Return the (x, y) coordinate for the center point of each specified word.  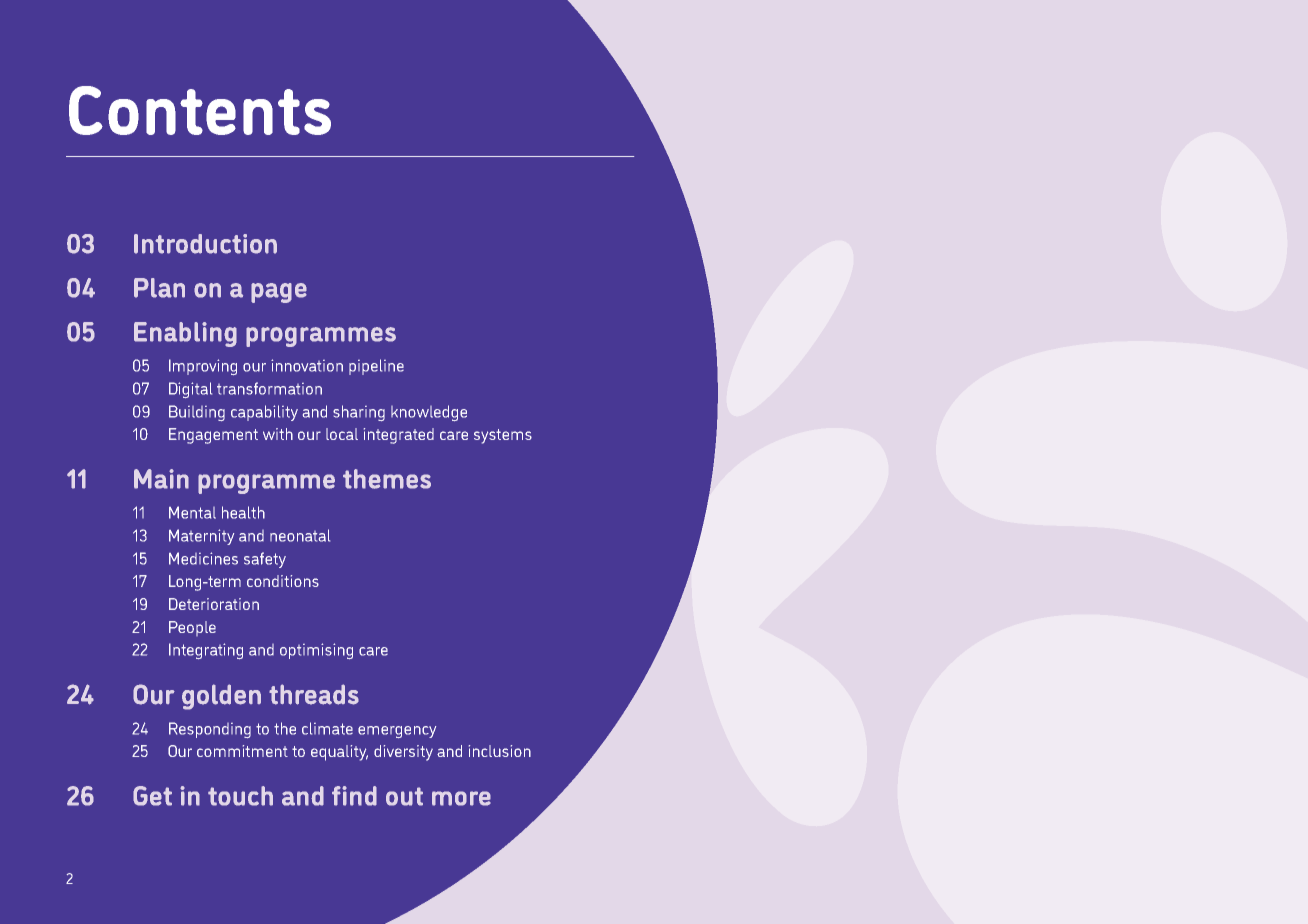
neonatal (300, 535)
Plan (159, 288)
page (279, 293)
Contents (200, 110)
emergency (397, 732)
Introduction (205, 244)
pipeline (376, 367)
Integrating (206, 651)
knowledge (429, 413)
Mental (192, 512)
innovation (307, 365)
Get (152, 796)
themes (387, 479)
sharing (359, 413)
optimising (316, 651)
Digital (190, 390)
